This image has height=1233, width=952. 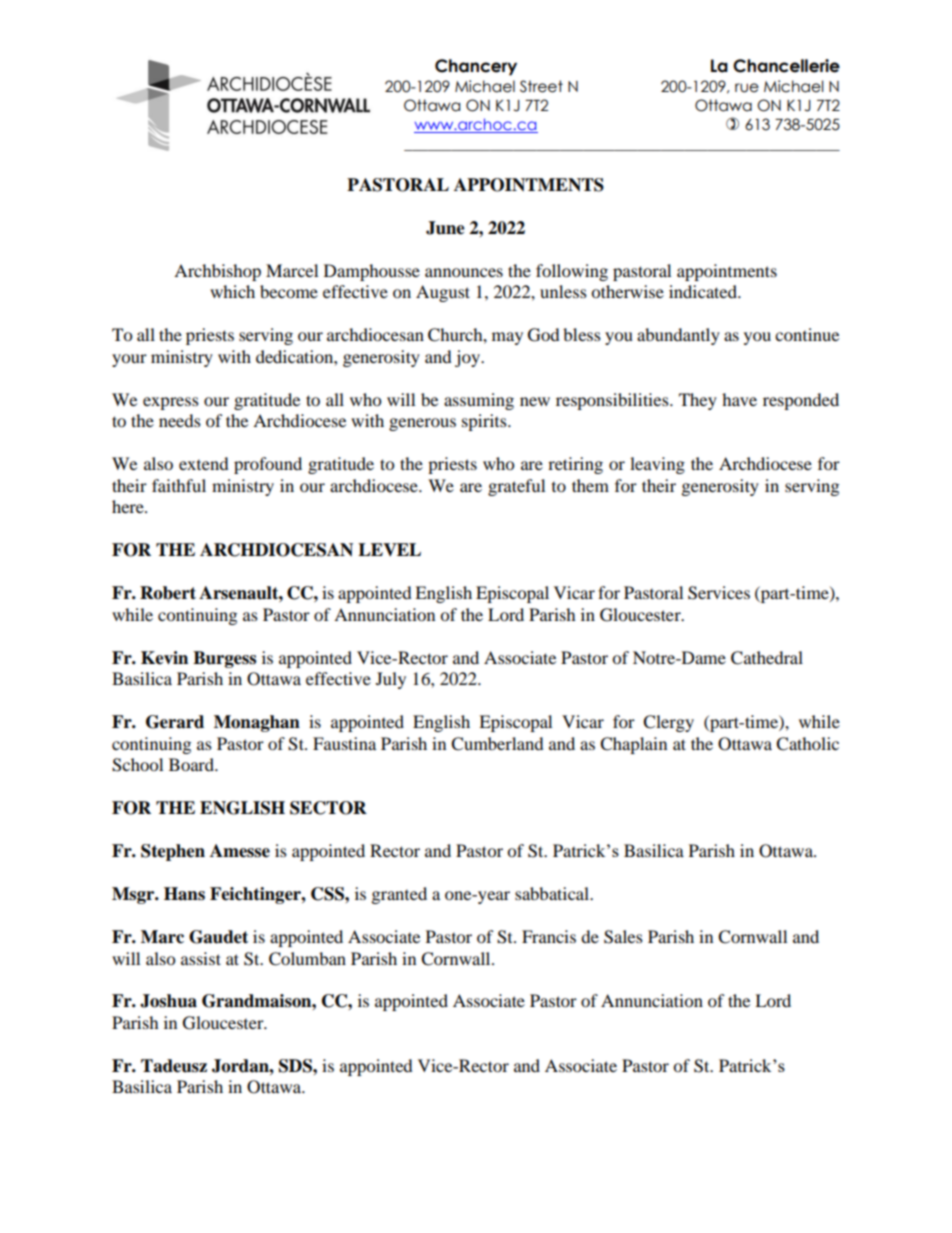 I want to click on needs, so click(x=180, y=420).
